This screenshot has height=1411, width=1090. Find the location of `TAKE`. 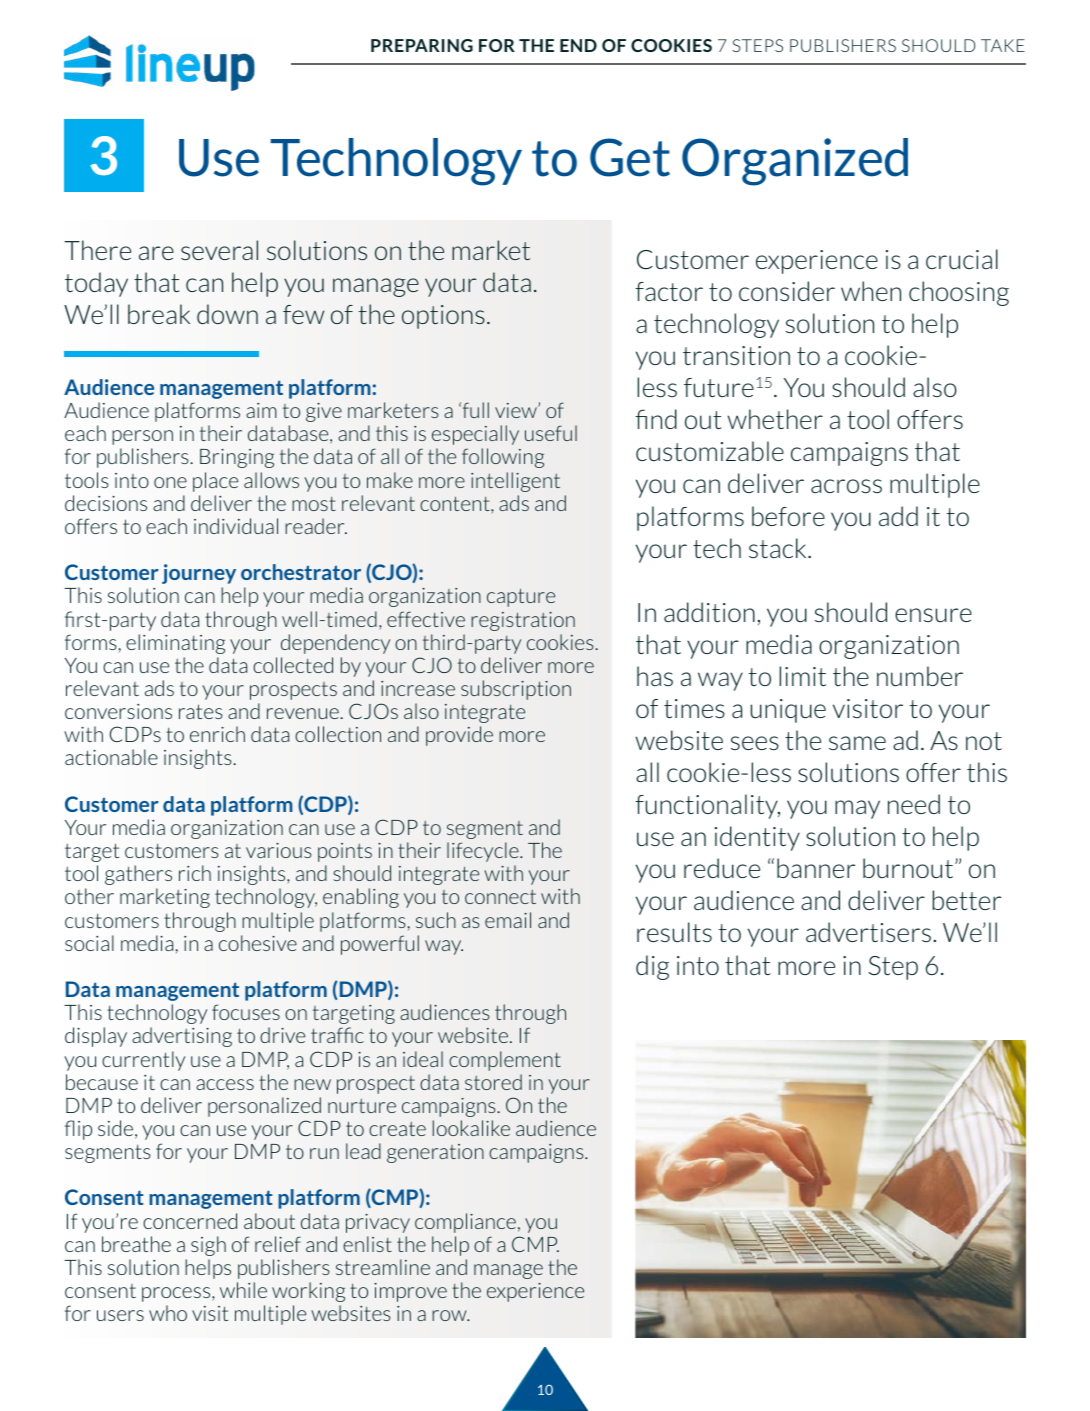

TAKE is located at coordinates (1003, 45).
